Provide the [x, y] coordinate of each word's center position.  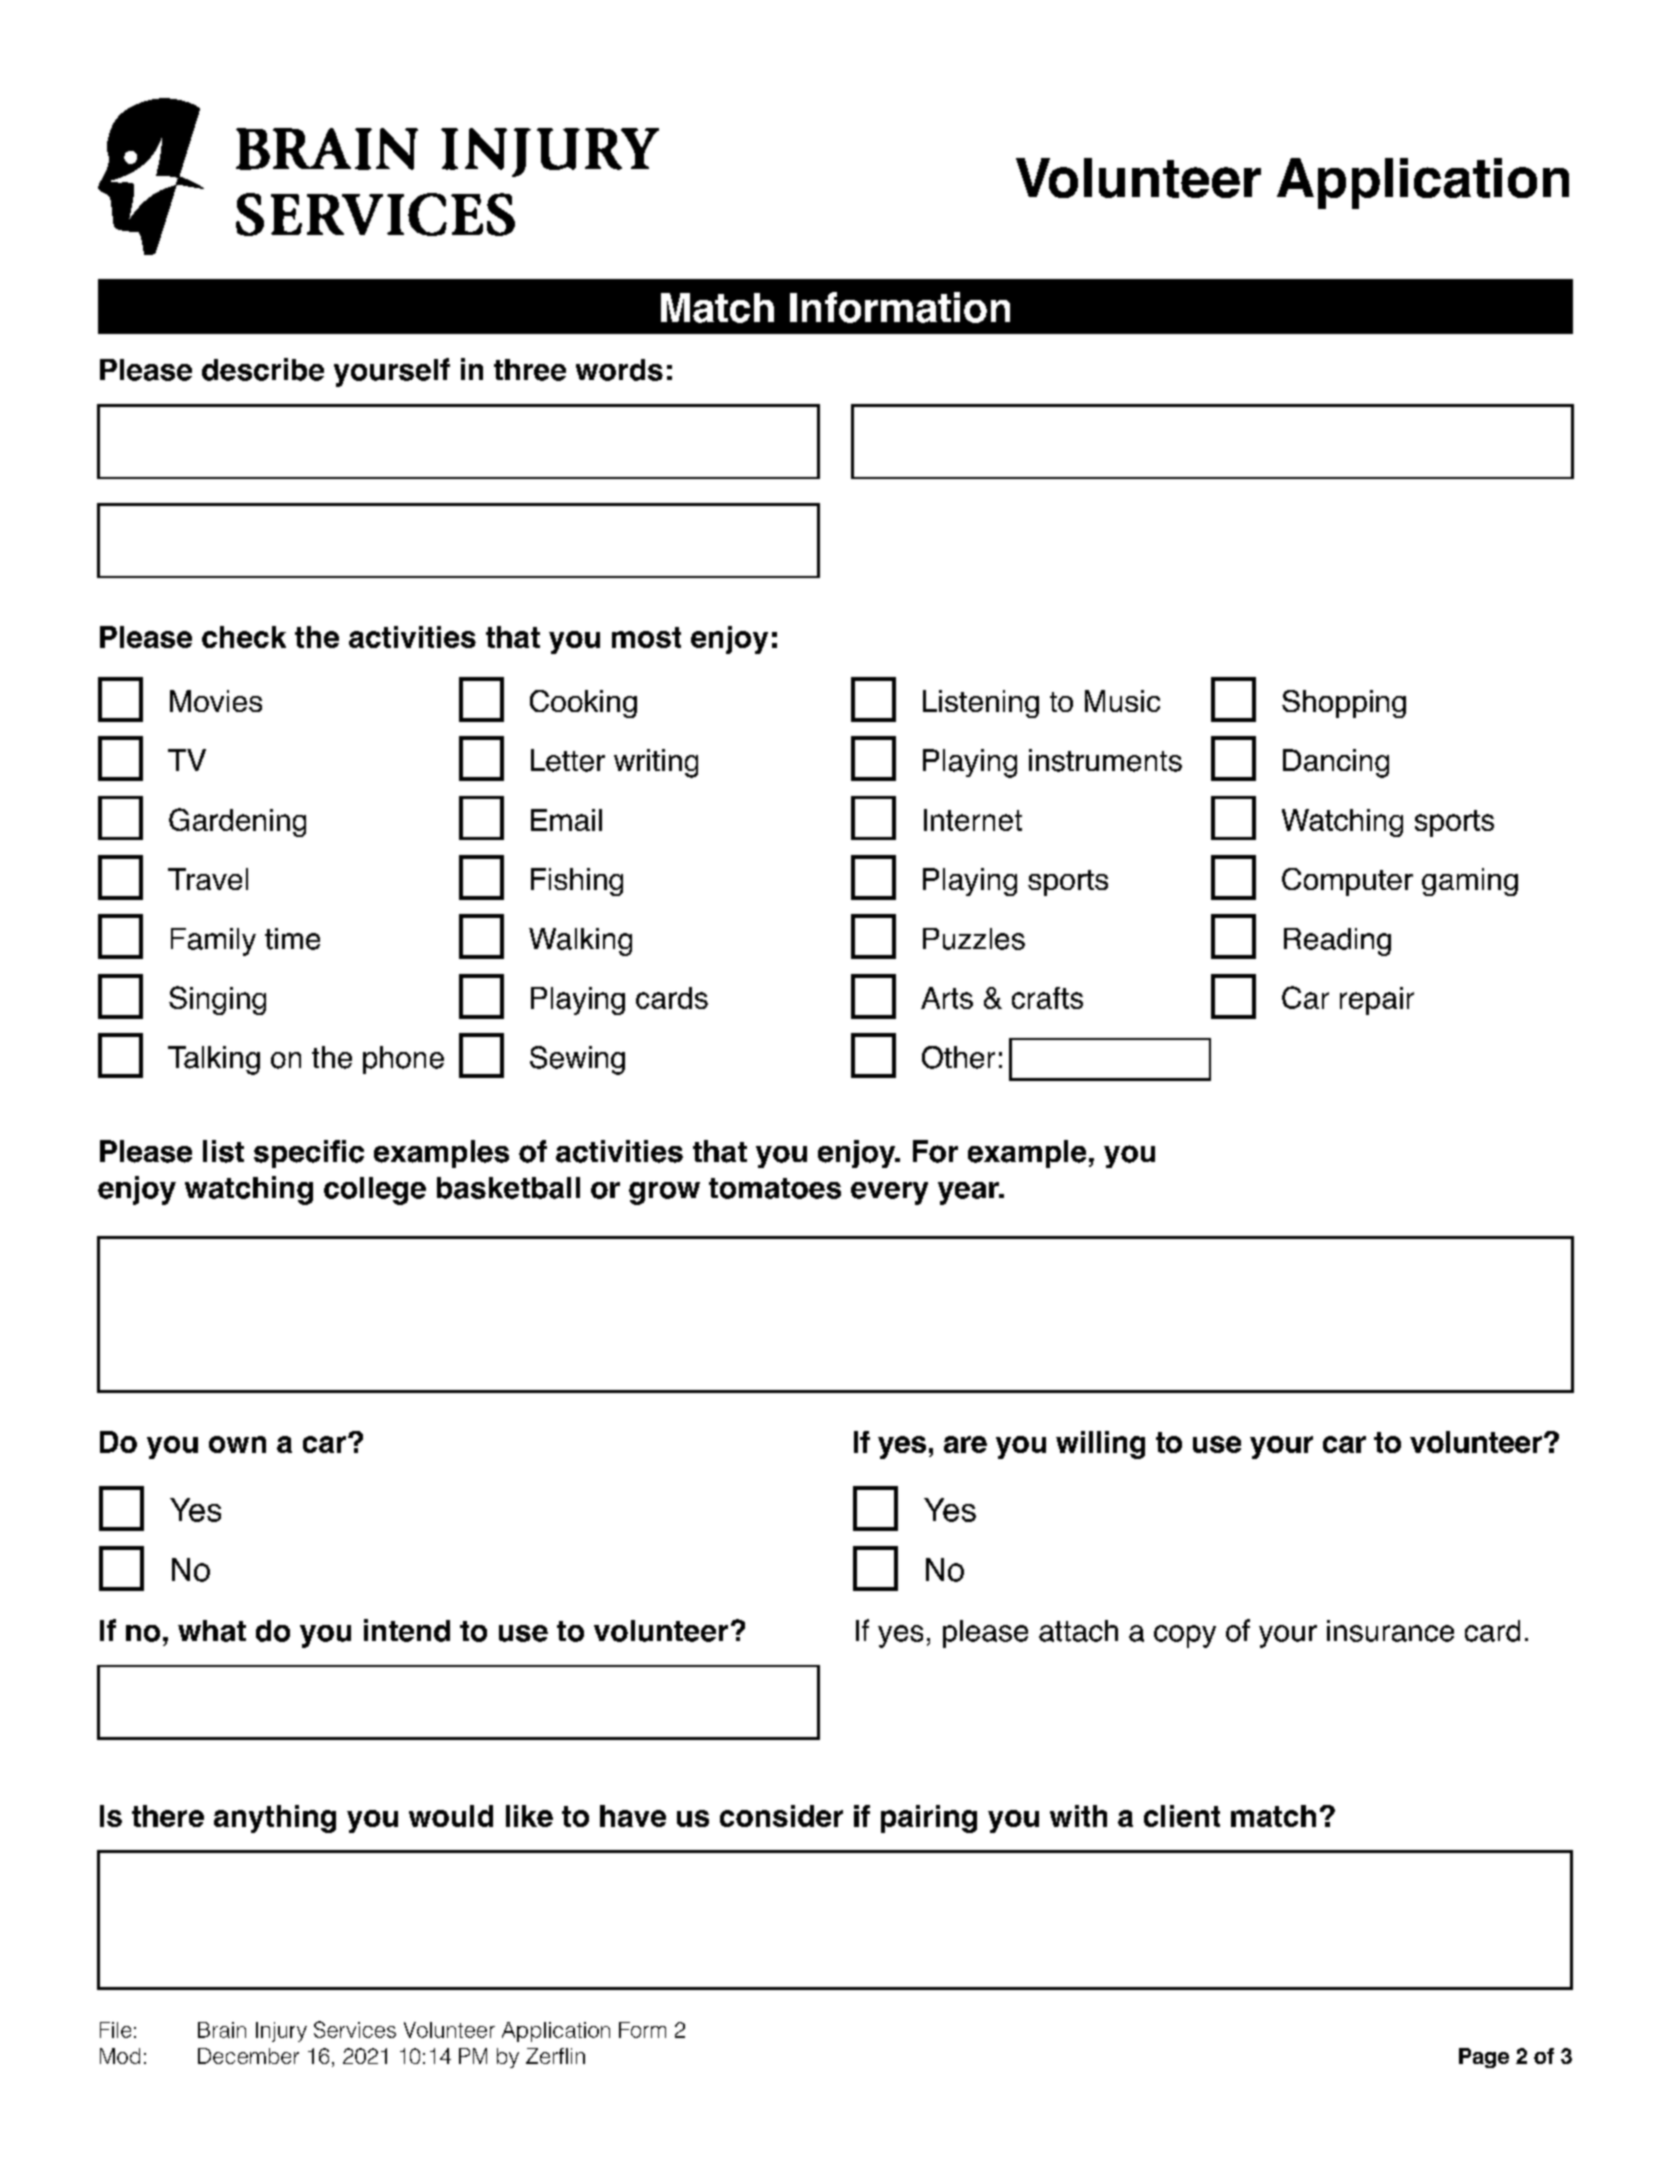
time [292, 939]
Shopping [1344, 704]
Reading [1337, 942]
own [237, 1444]
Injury [281, 2032]
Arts [947, 998]
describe [263, 369]
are [965, 1444]
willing [1100, 1445]
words [619, 370]
